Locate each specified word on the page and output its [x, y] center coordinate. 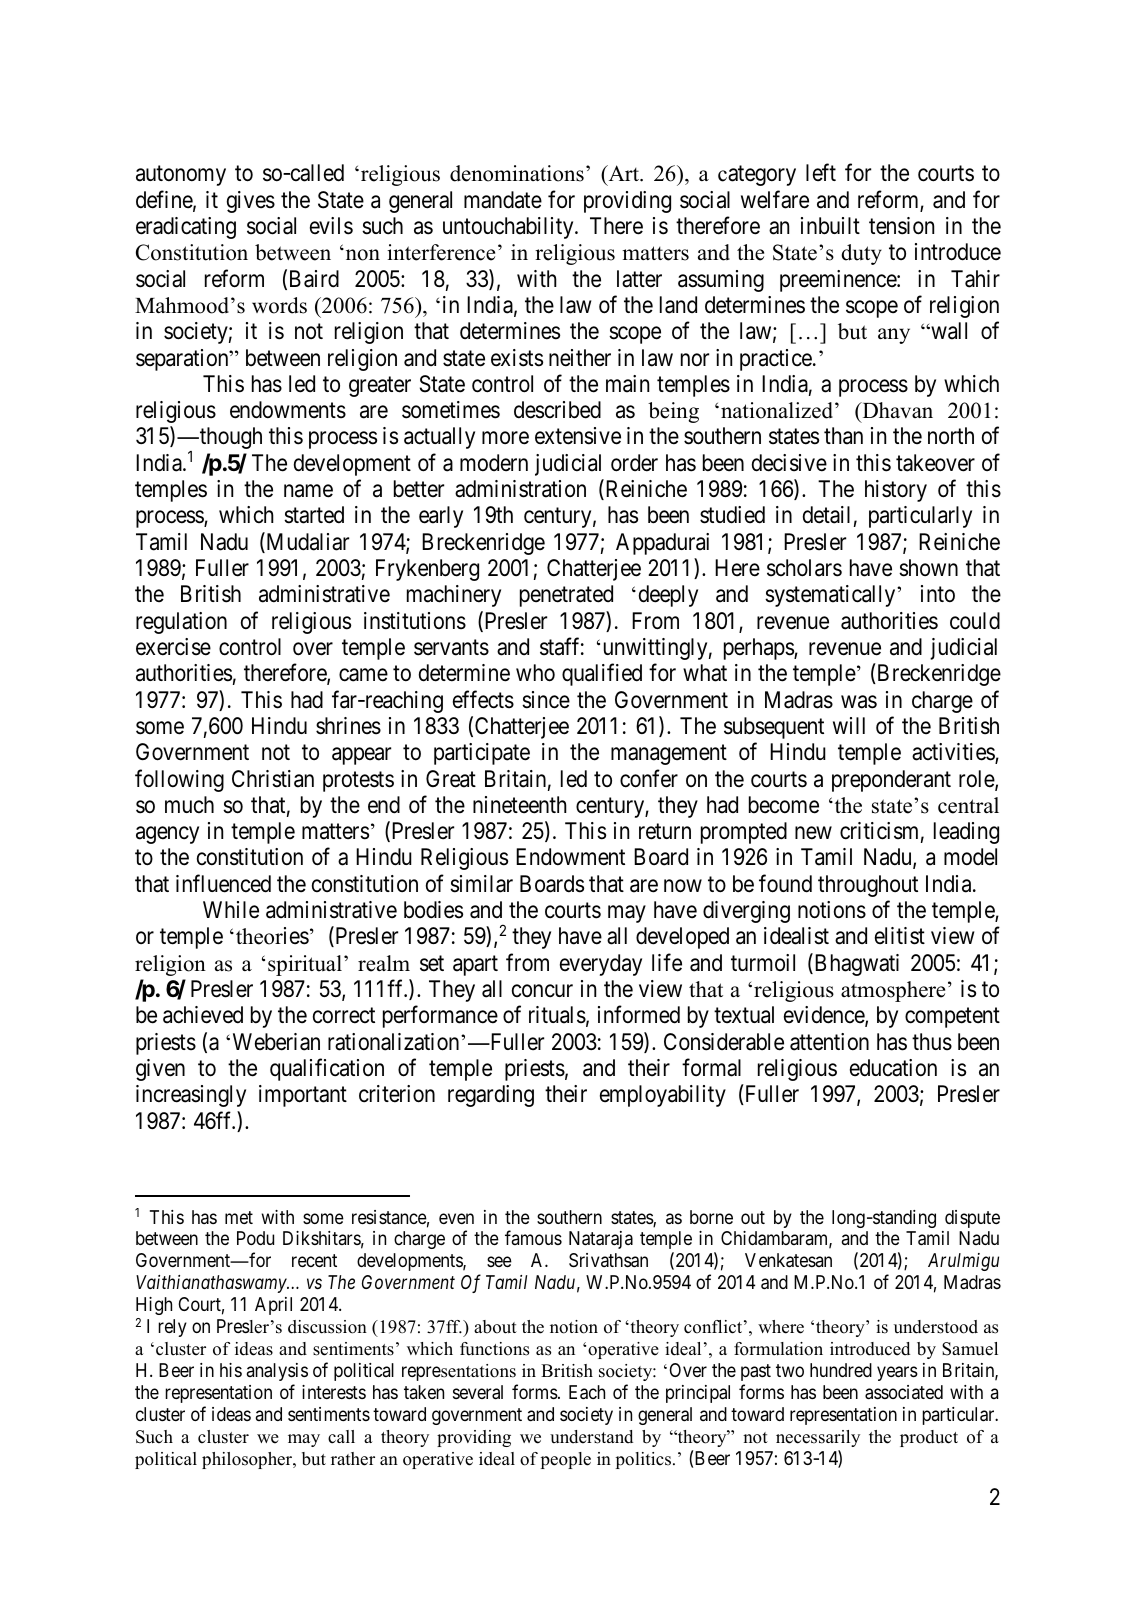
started [314, 515]
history [896, 491]
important [303, 1096]
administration [520, 489]
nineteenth [520, 805]
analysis [277, 1372]
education [893, 1068]
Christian [273, 779]
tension [901, 226]
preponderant [891, 781]
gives [251, 202]
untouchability [509, 228]
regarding [491, 1096]
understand [591, 1437]
